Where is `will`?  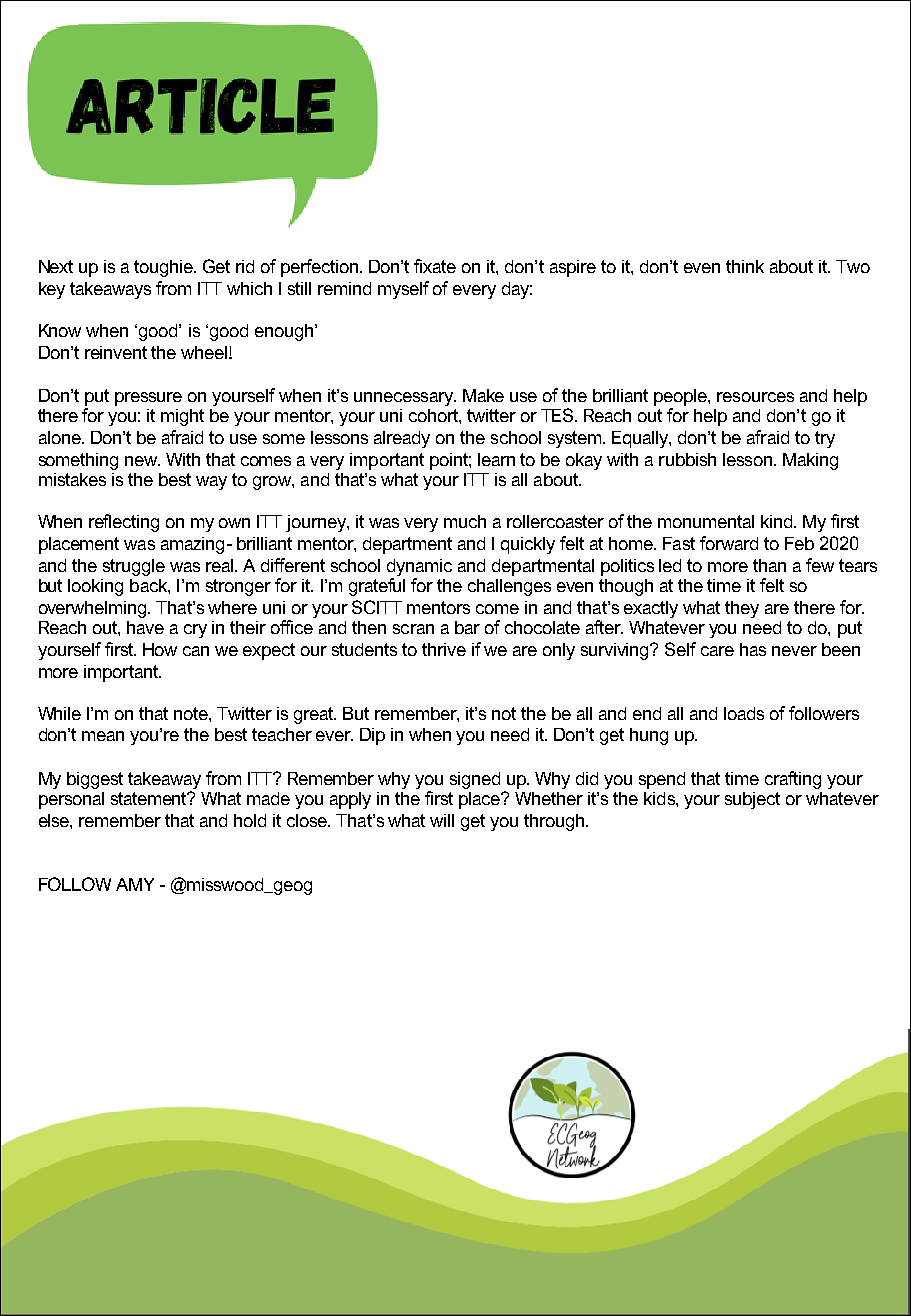 will is located at coordinates (442, 820).
